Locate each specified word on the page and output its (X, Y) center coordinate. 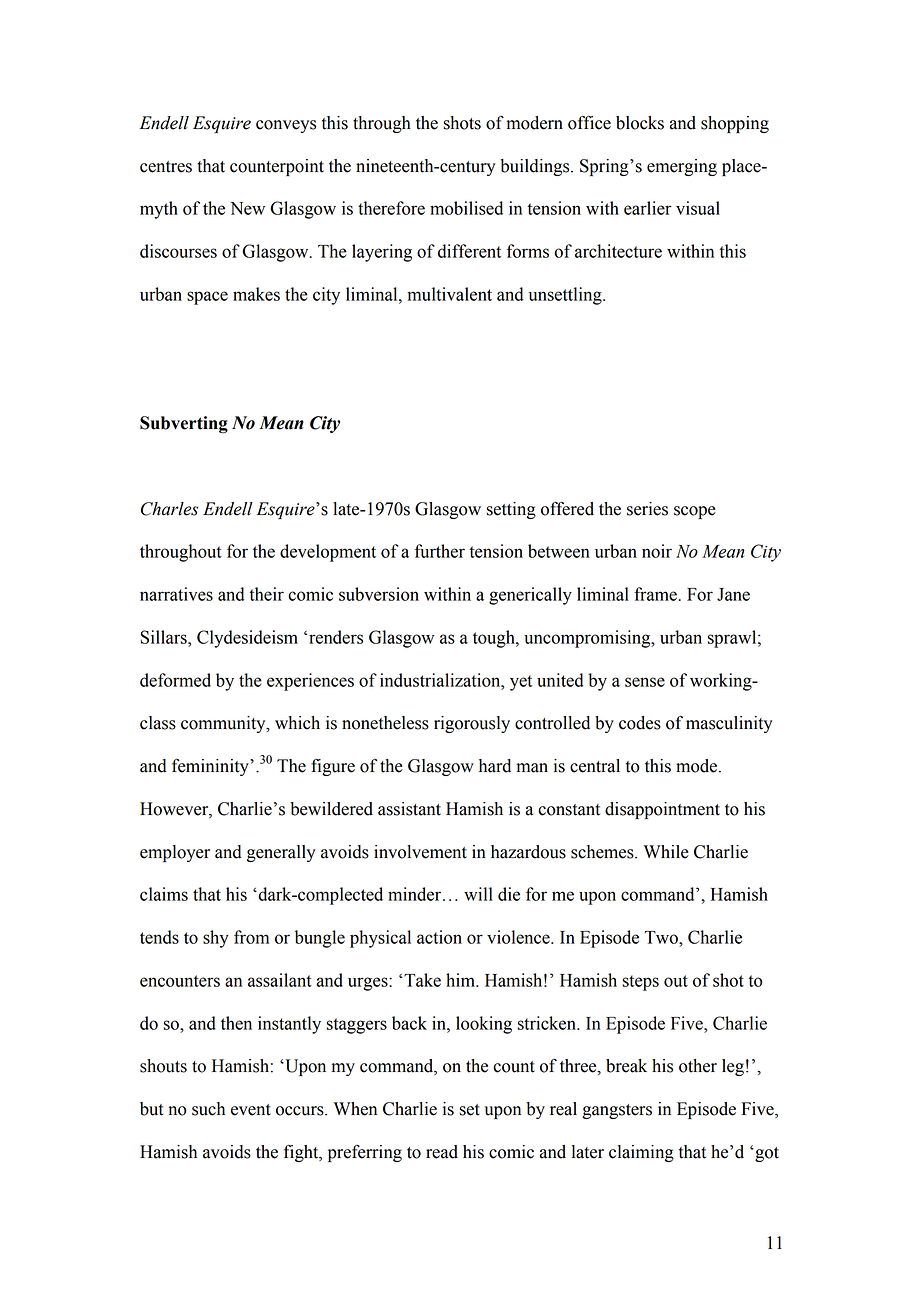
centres (166, 167)
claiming (641, 1153)
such (208, 1109)
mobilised (466, 208)
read (442, 1152)
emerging (682, 167)
